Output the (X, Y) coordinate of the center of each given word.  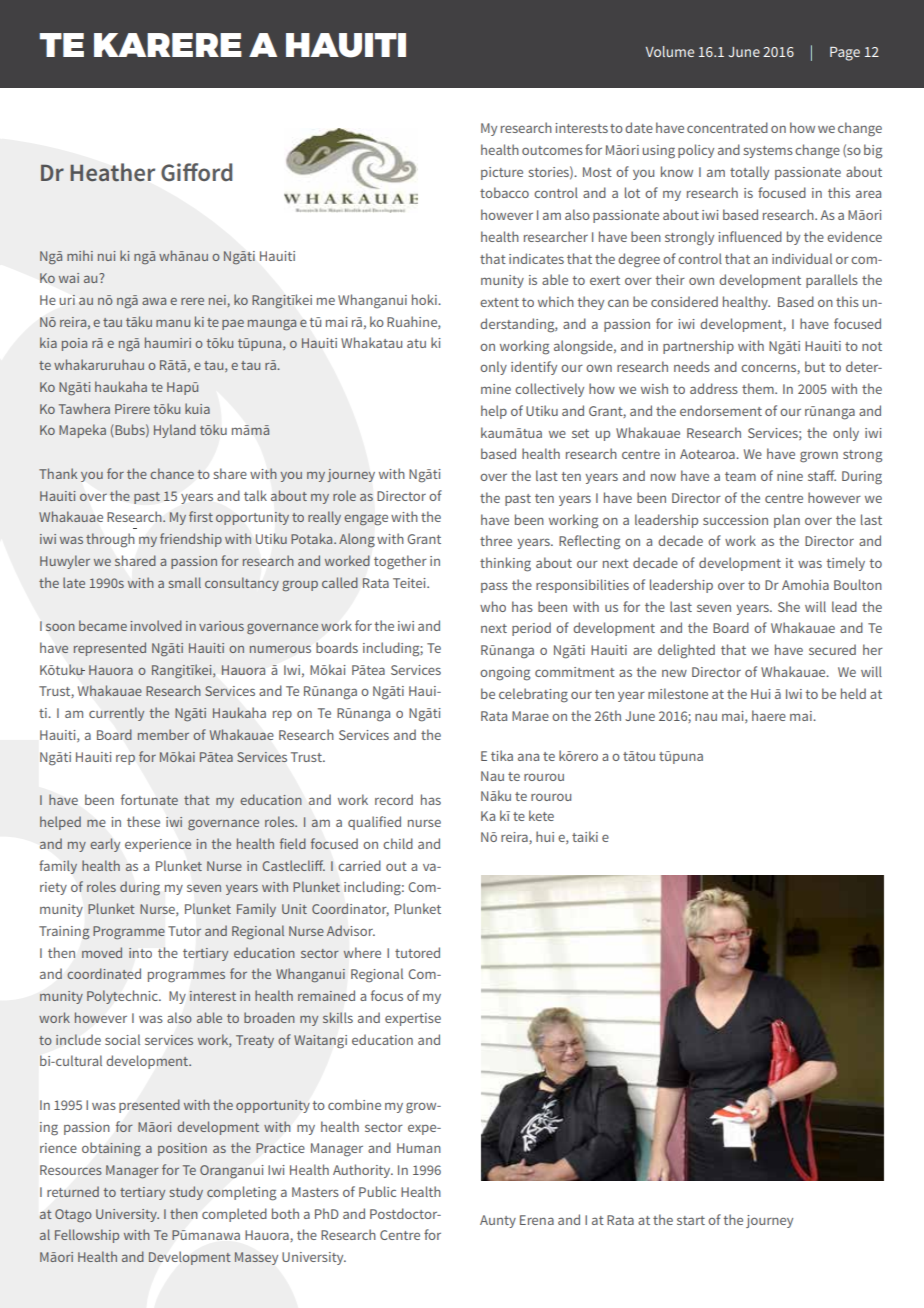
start (691, 1220)
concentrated (727, 127)
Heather (112, 172)
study (186, 1193)
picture (502, 173)
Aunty (498, 1221)
